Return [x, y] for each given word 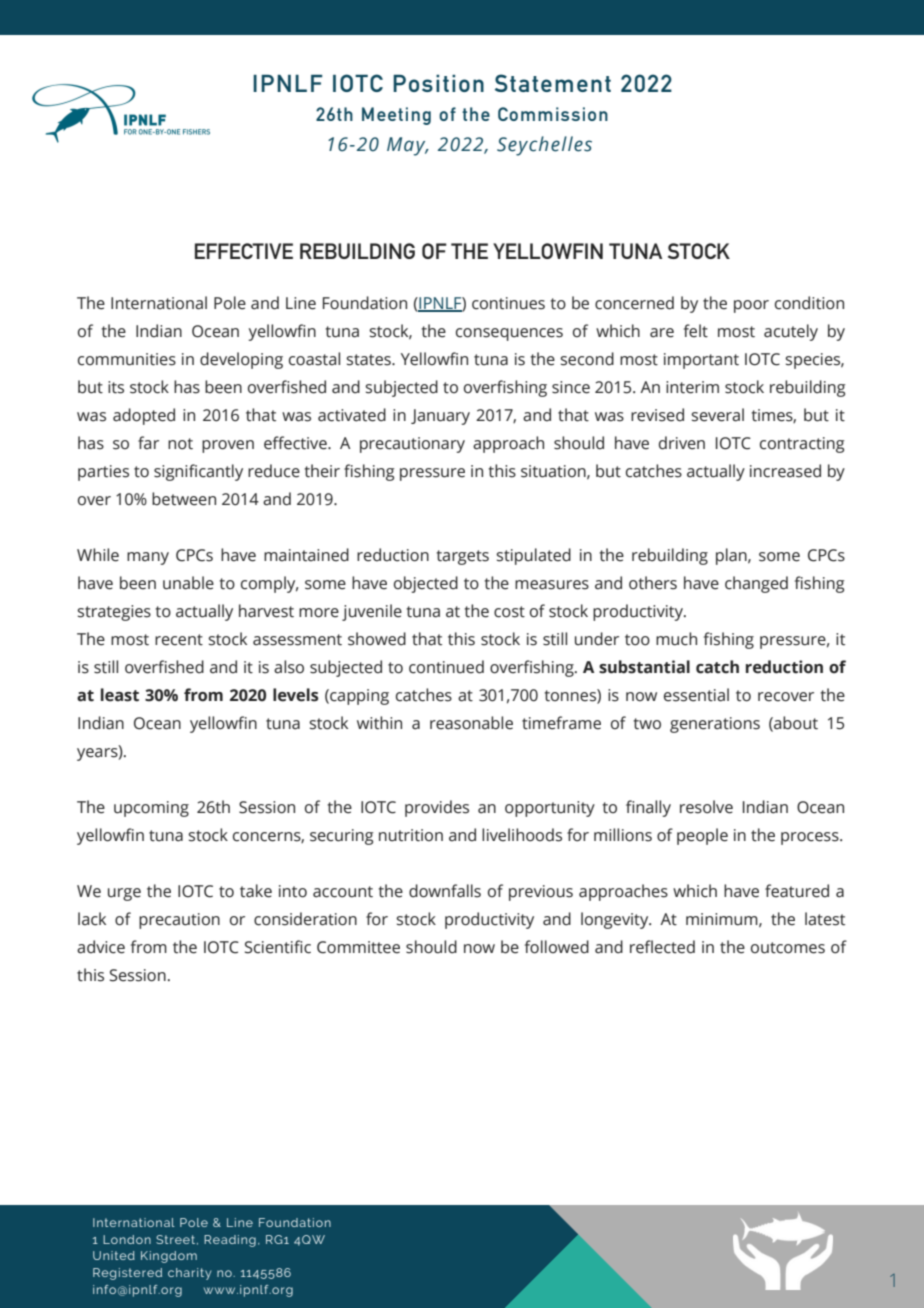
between [184, 499]
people [702, 836]
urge [124, 894]
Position [438, 83]
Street [177, 1240]
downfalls [445, 891]
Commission [553, 114]
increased [785, 471]
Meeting [396, 116]
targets [463, 557]
